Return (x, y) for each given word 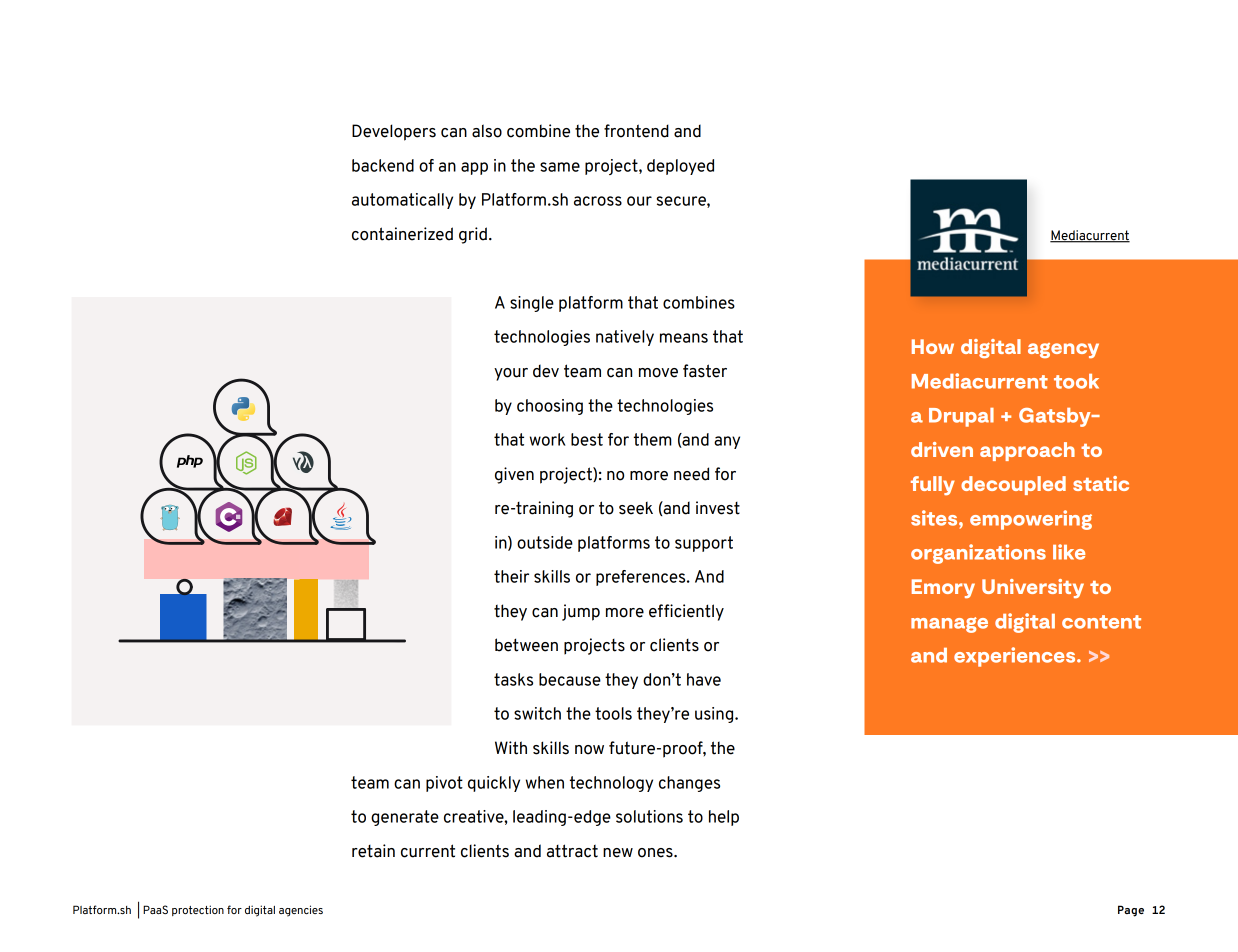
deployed (680, 167)
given (514, 475)
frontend (636, 131)
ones (656, 853)
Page (1131, 911)
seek (636, 508)
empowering (1031, 520)
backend (383, 165)
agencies (301, 911)
